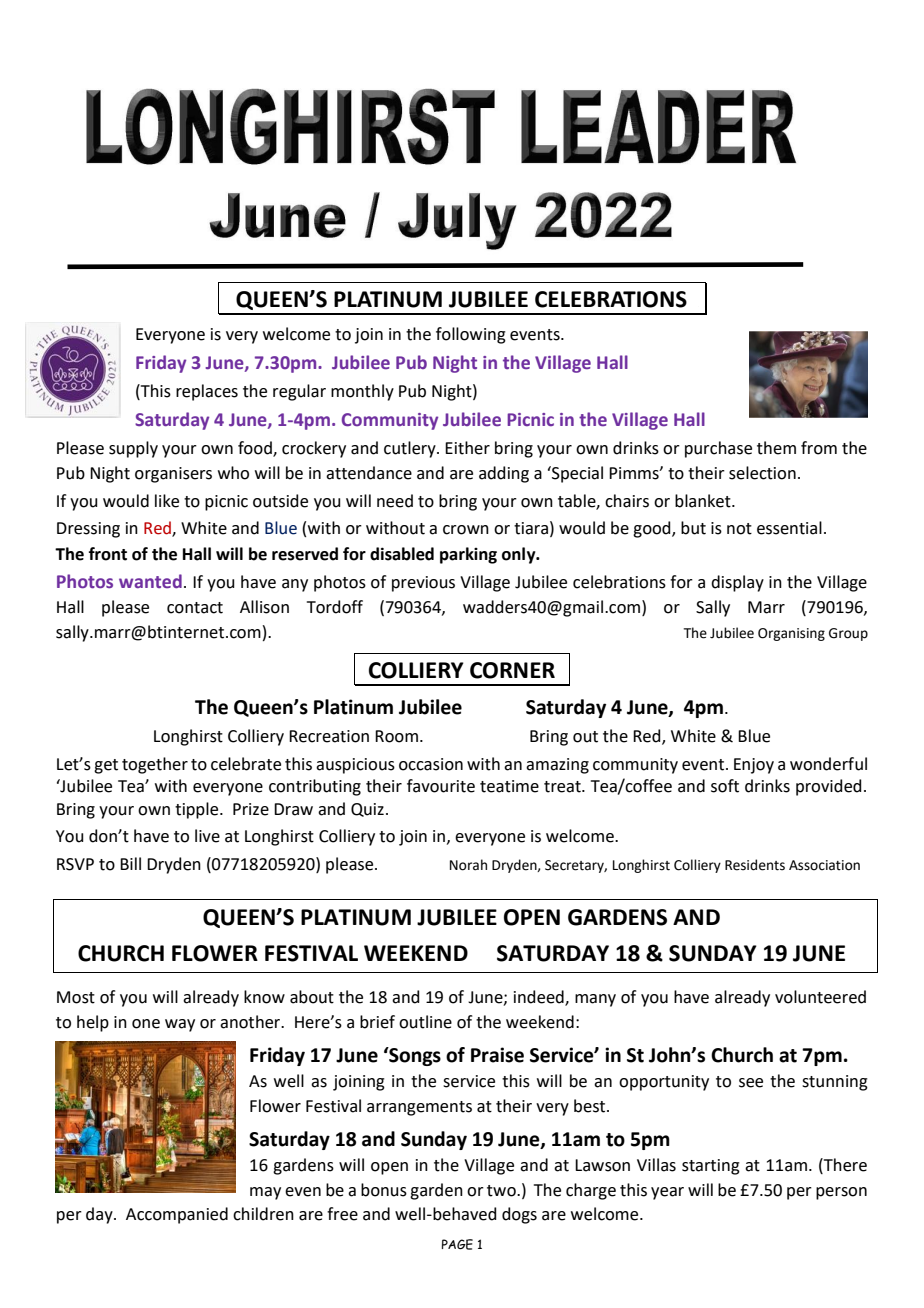  I want to click on soft, so click(725, 786).
